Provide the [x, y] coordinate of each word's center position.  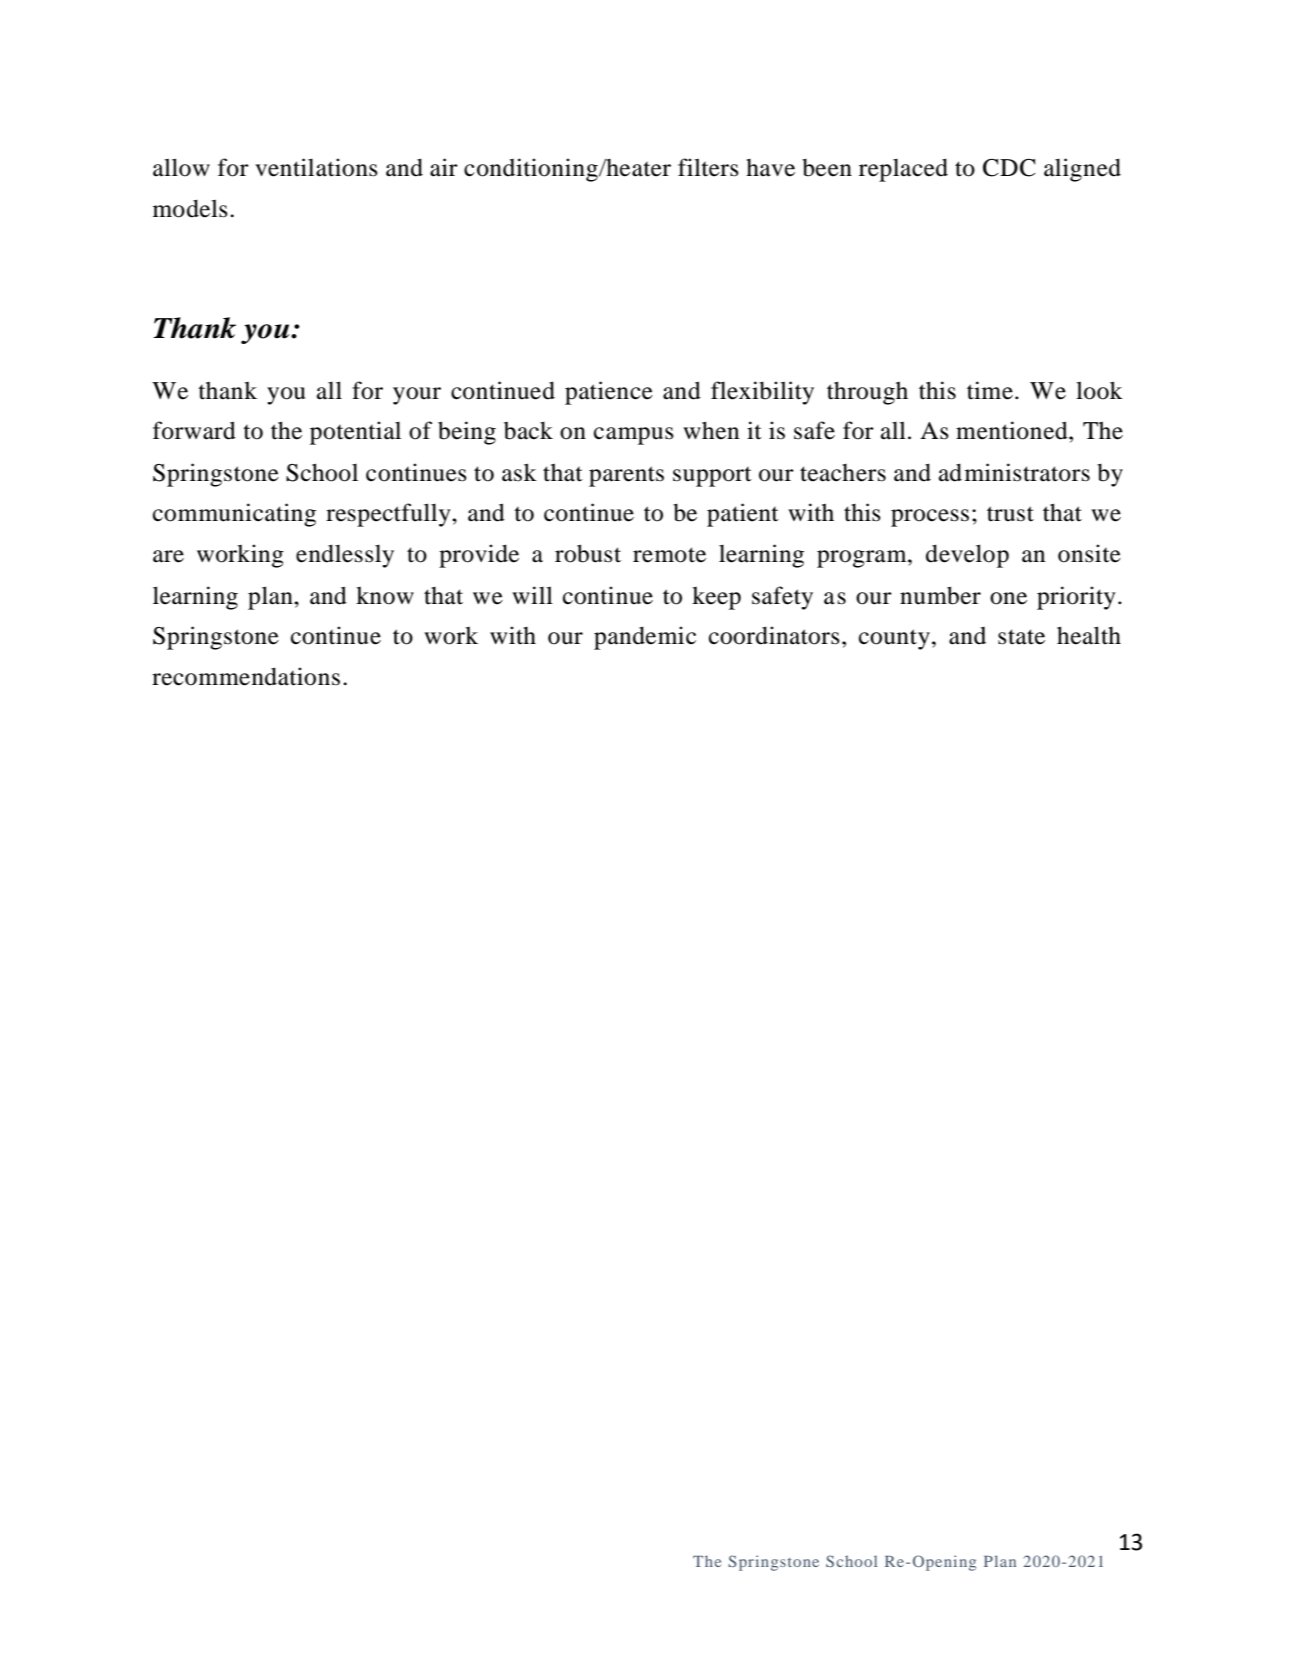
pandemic [645, 638]
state [1021, 637]
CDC [1009, 168]
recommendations [246, 676]
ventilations [316, 167]
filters [708, 167]
